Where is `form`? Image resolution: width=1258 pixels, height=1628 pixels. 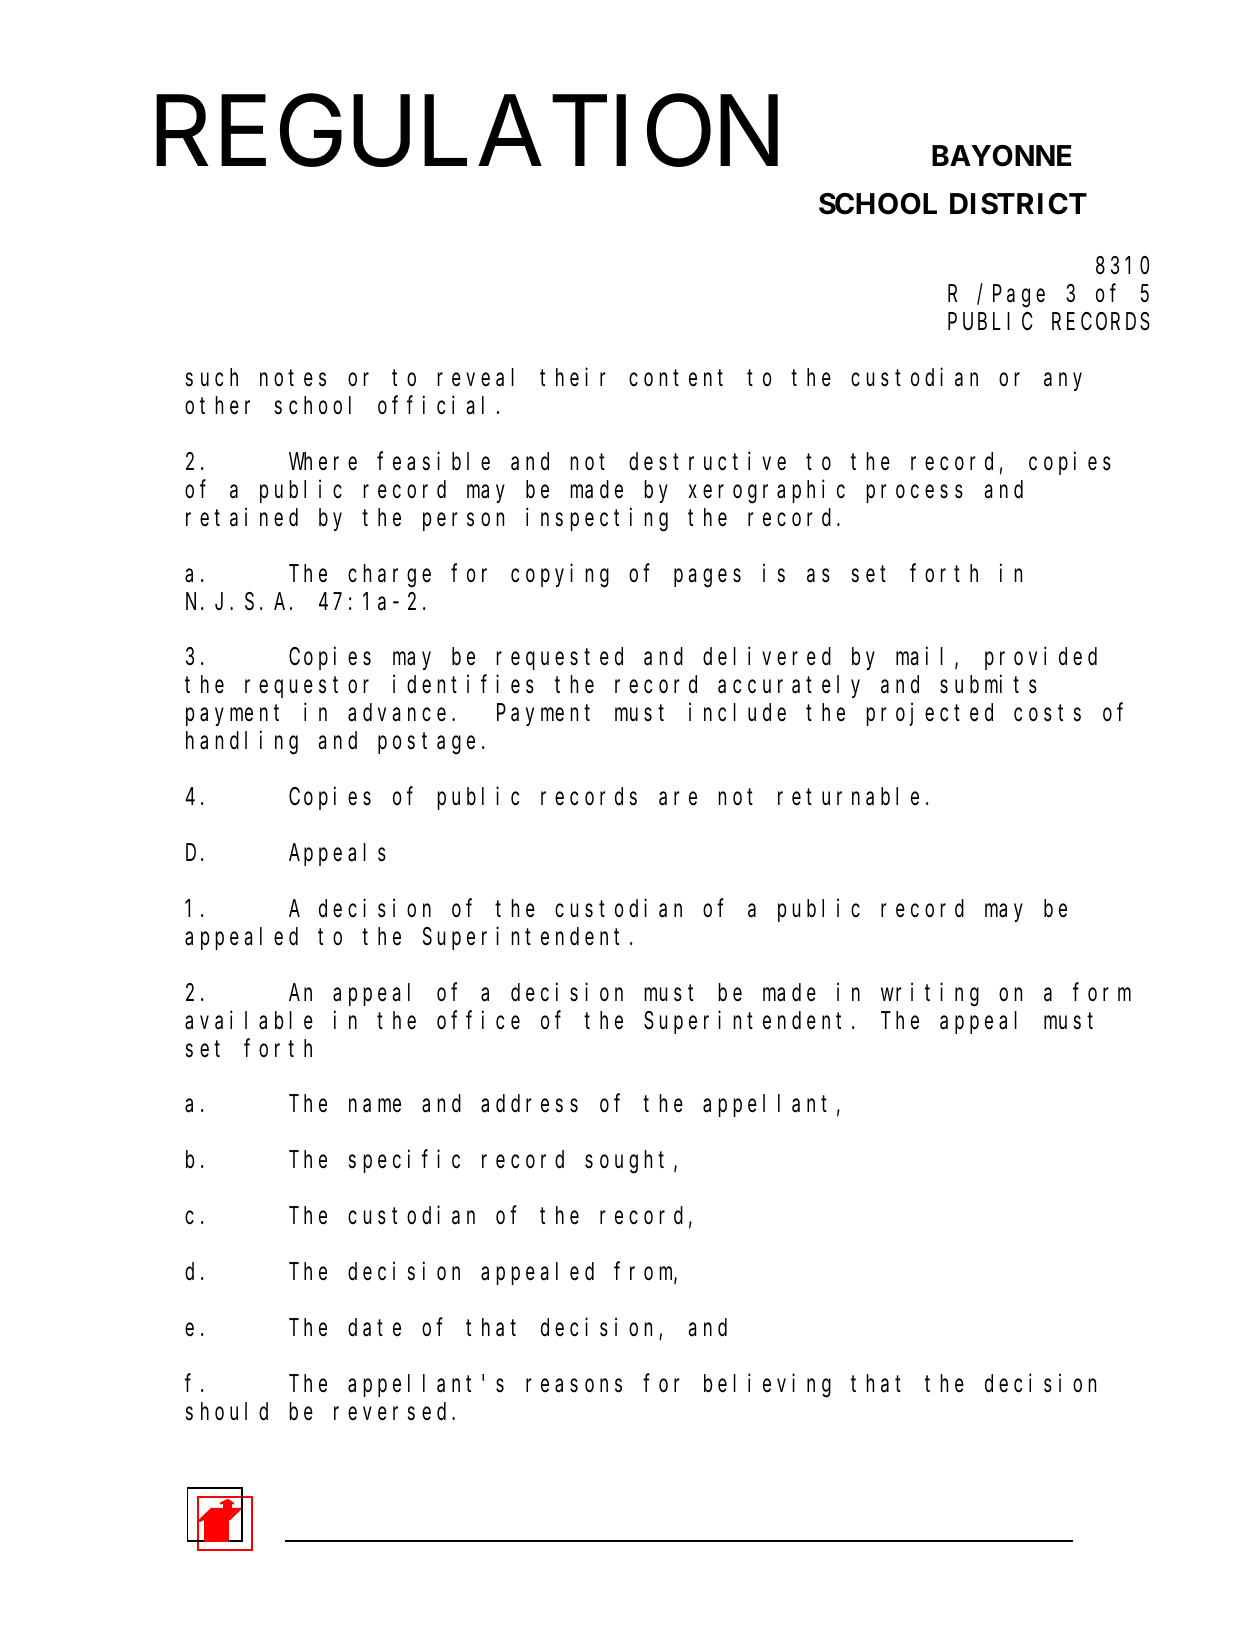 form is located at coordinates (1102, 992).
